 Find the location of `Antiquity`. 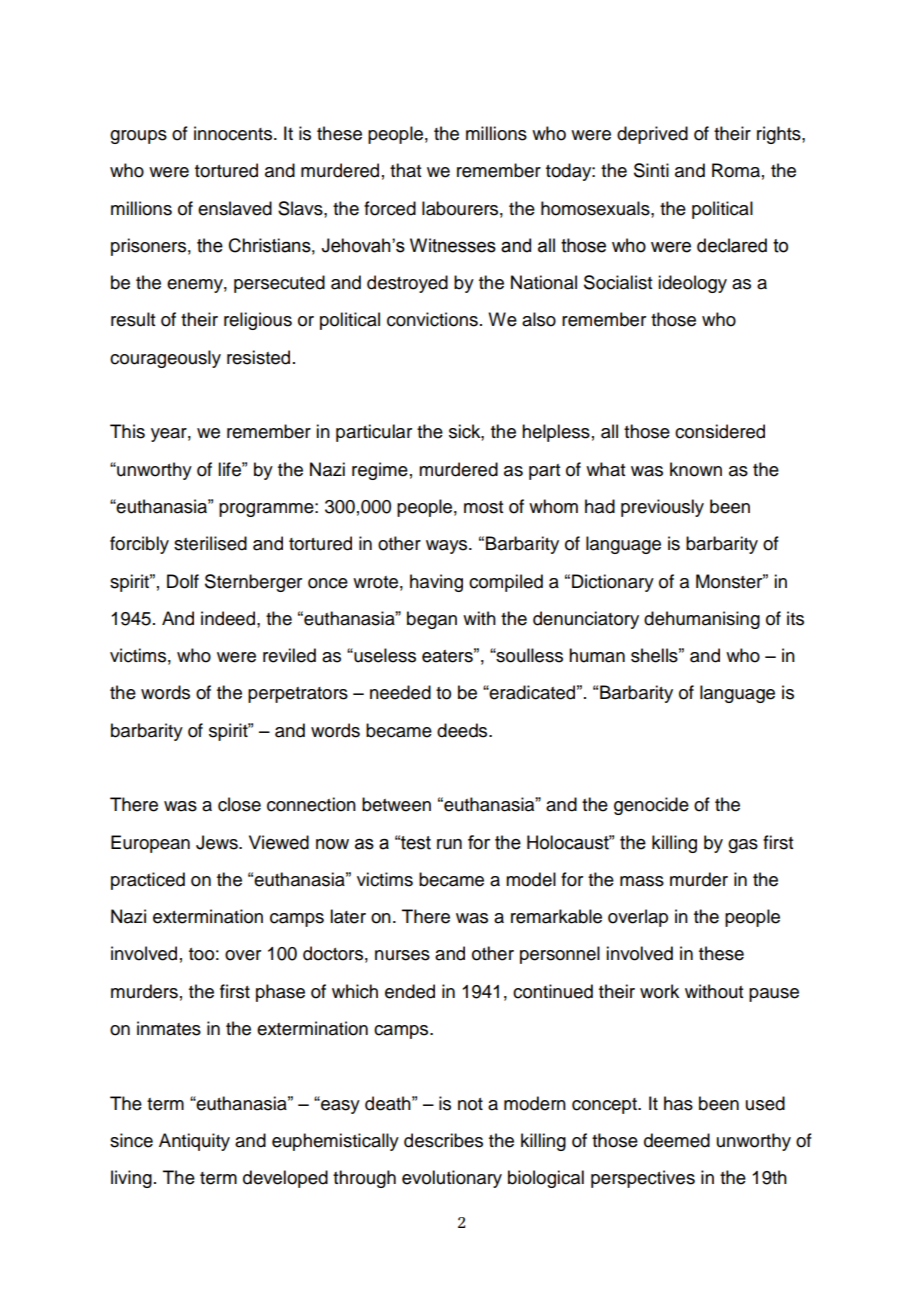

Antiquity is located at coordinates (194, 1142).
